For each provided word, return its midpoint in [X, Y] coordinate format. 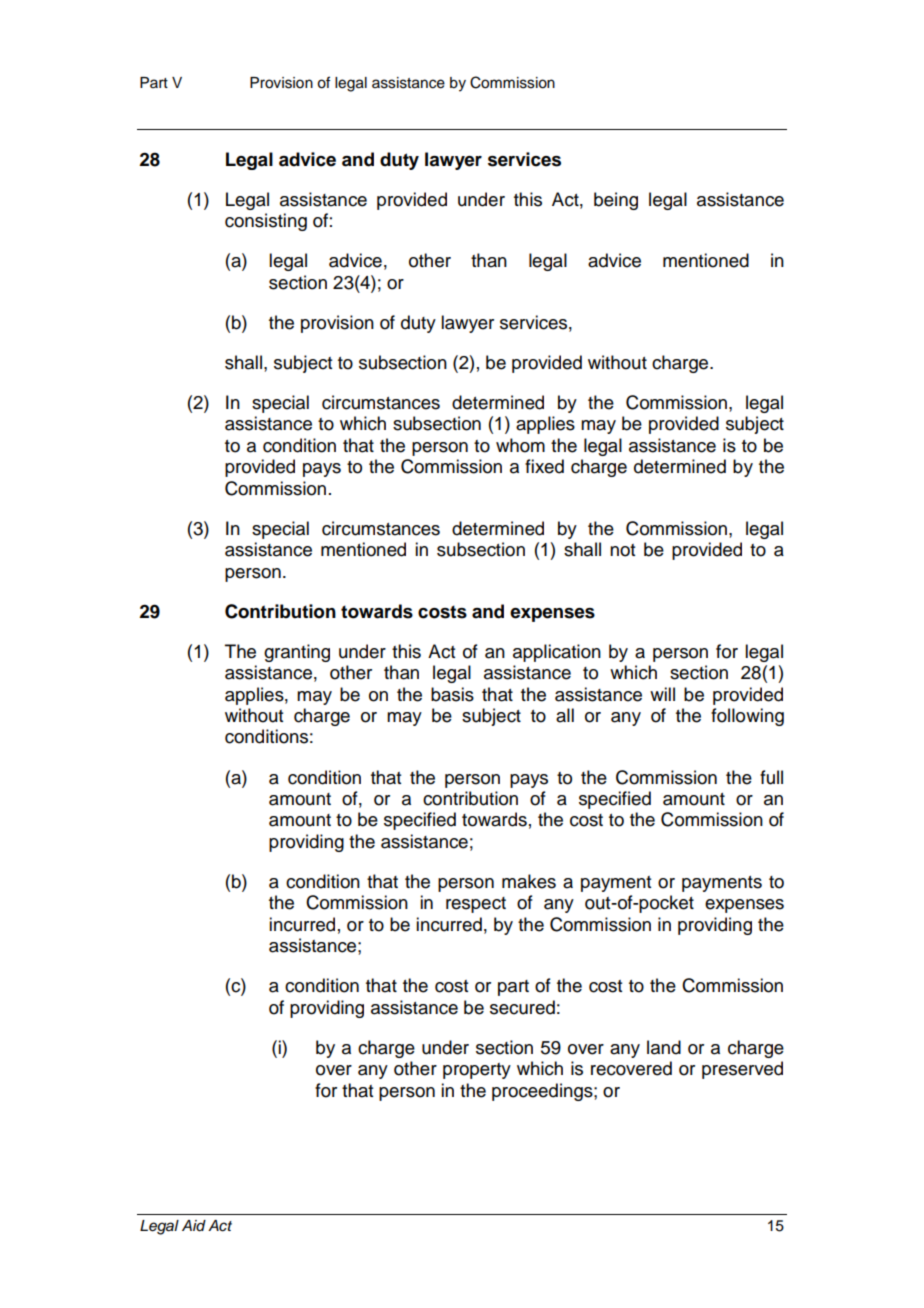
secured [522, 1007]
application [557, 653]
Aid [194, 1226]
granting [297, 653]
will [662, 694]
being [616, 201]
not [622, 550]
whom [520, 445]
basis [452, 694]
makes [529, 881]
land [664, 1047]
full [771, 777]
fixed [544, 466]
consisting [266, 222]
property [477, 1071]
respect [476, 905]
